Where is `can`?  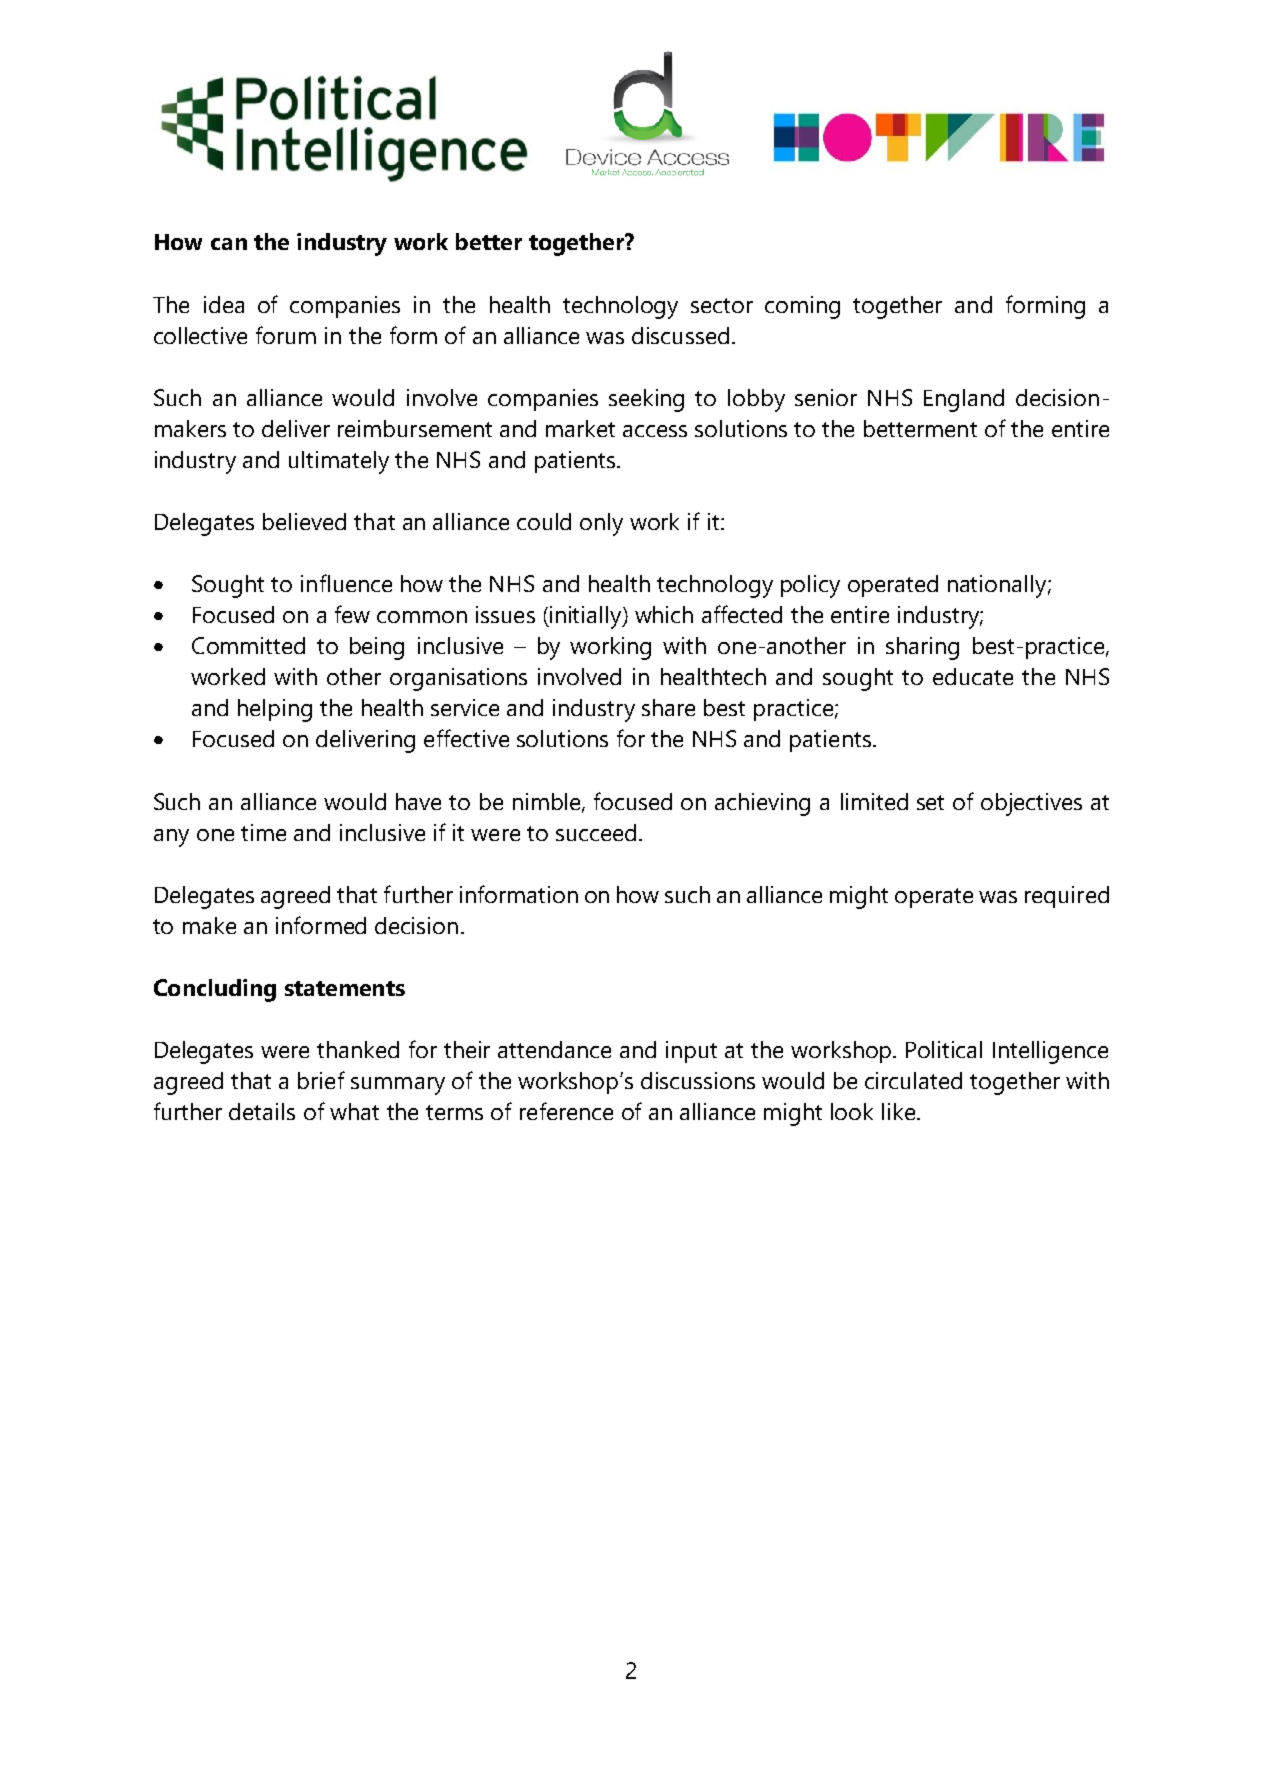
can is located at coordinates (229, 244).
